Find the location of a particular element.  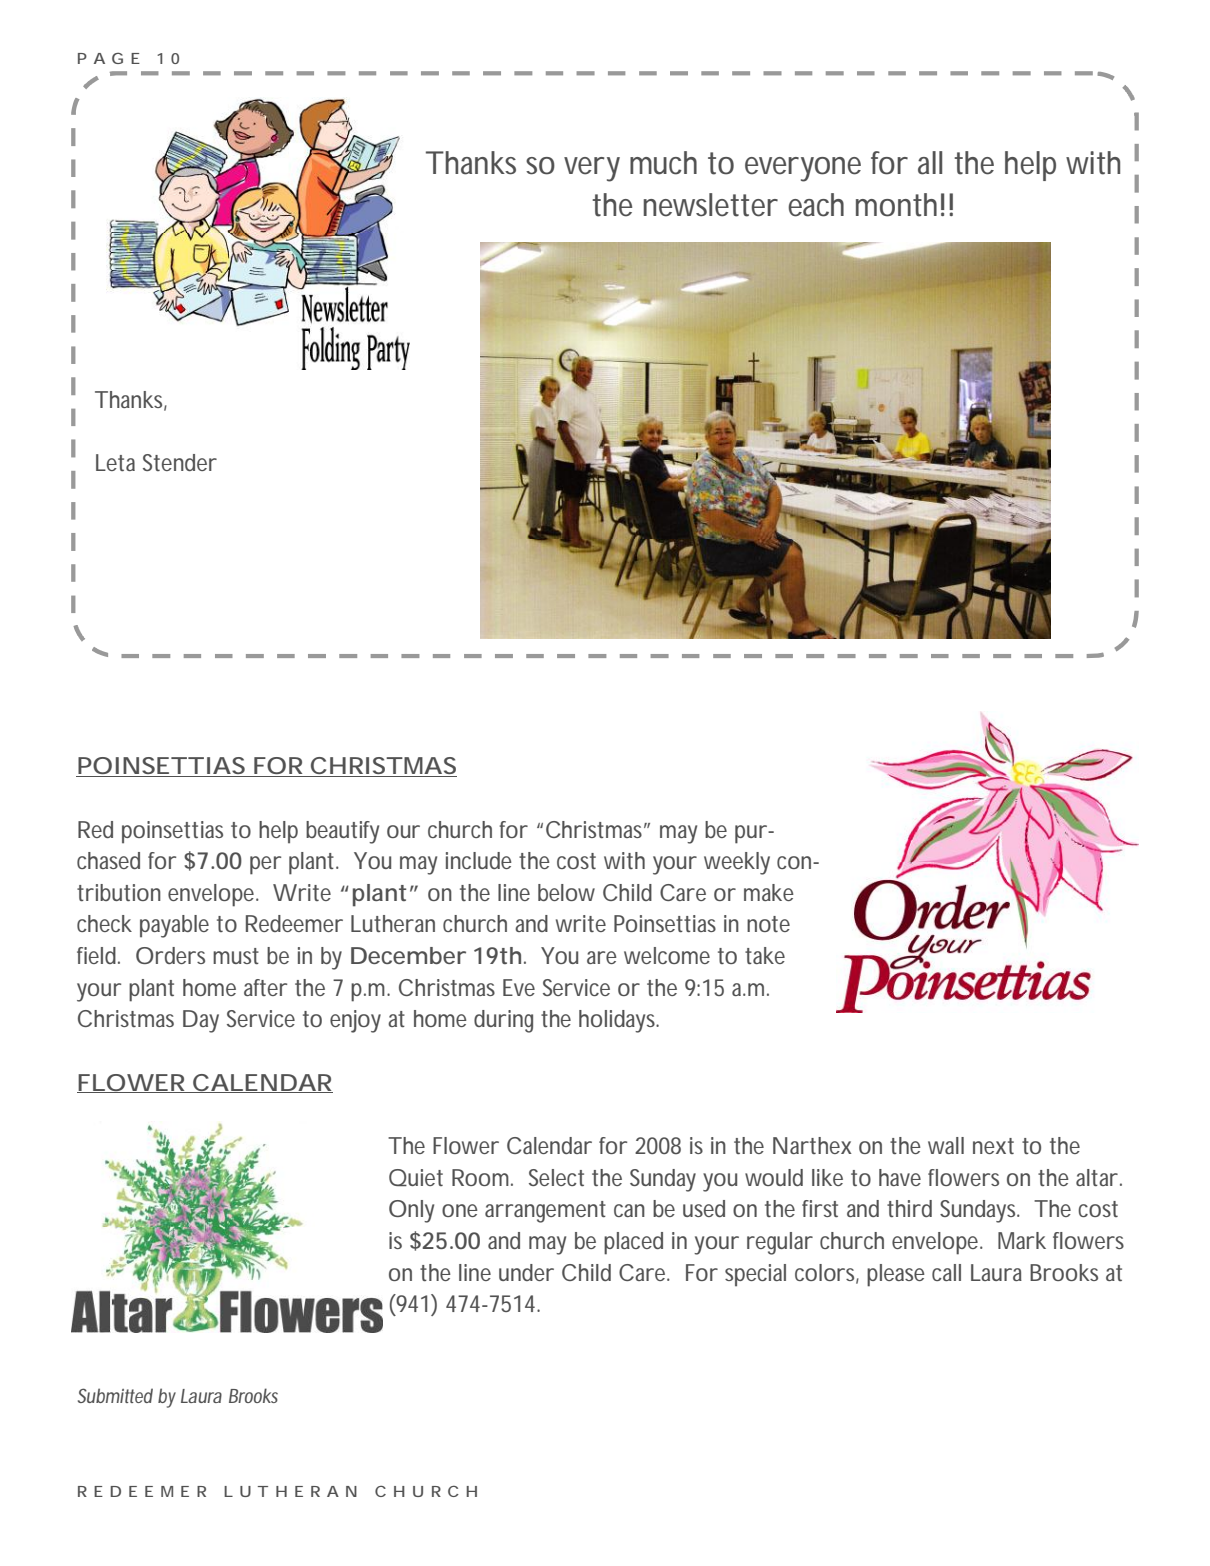

weekly is located at coordinates (737, 863).
